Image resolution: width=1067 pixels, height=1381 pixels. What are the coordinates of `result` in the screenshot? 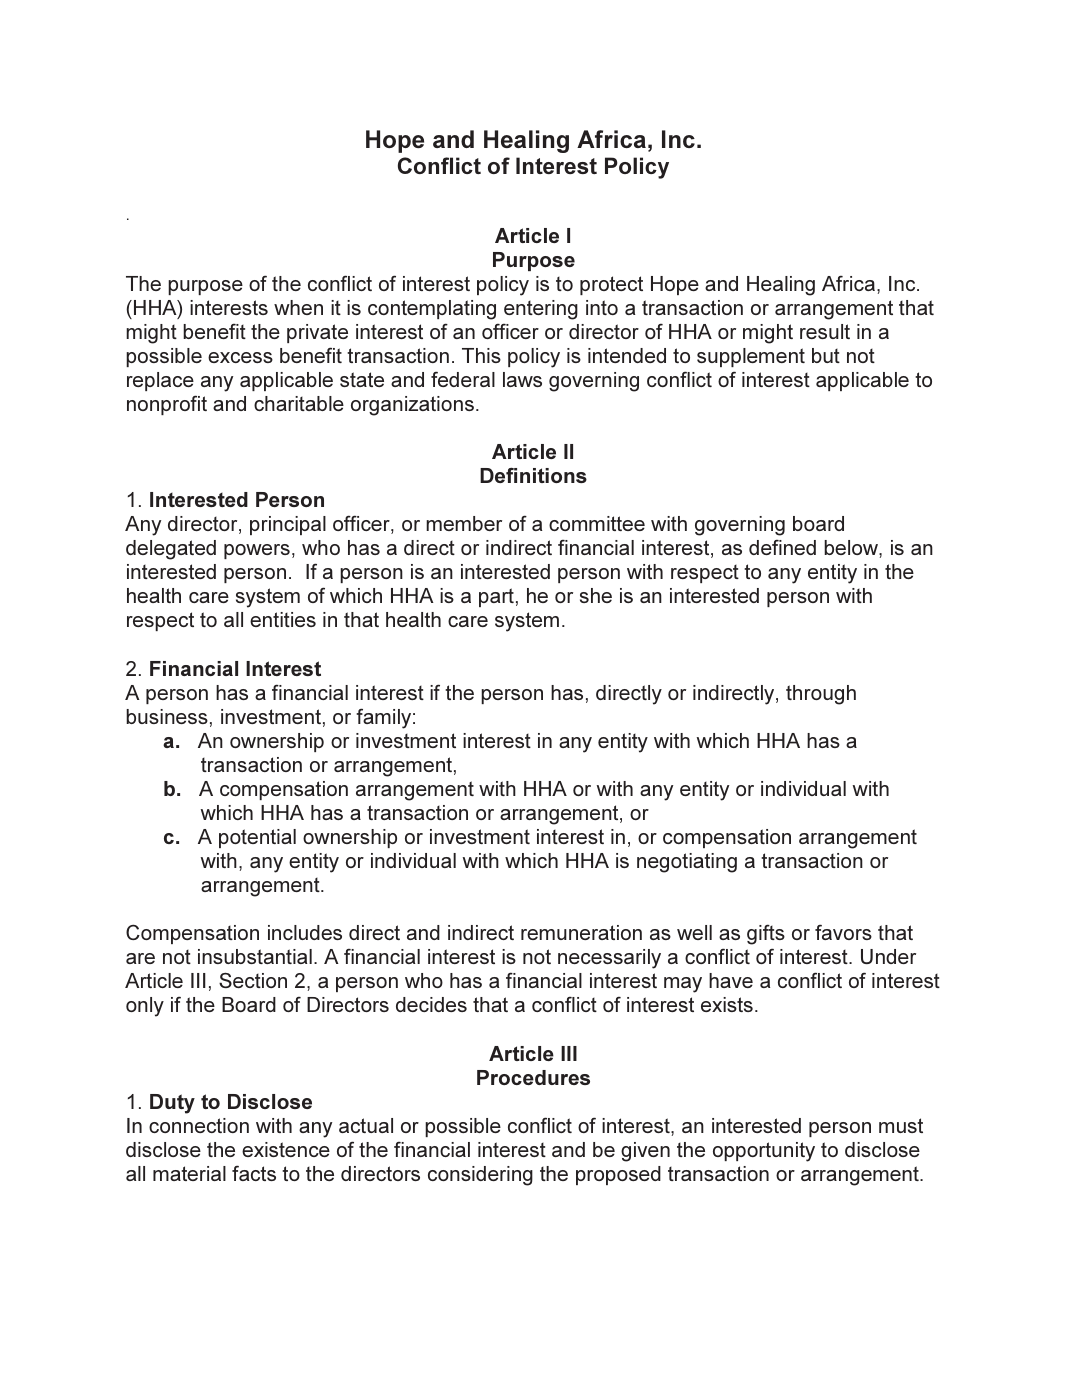 It's located at (825, 331).
